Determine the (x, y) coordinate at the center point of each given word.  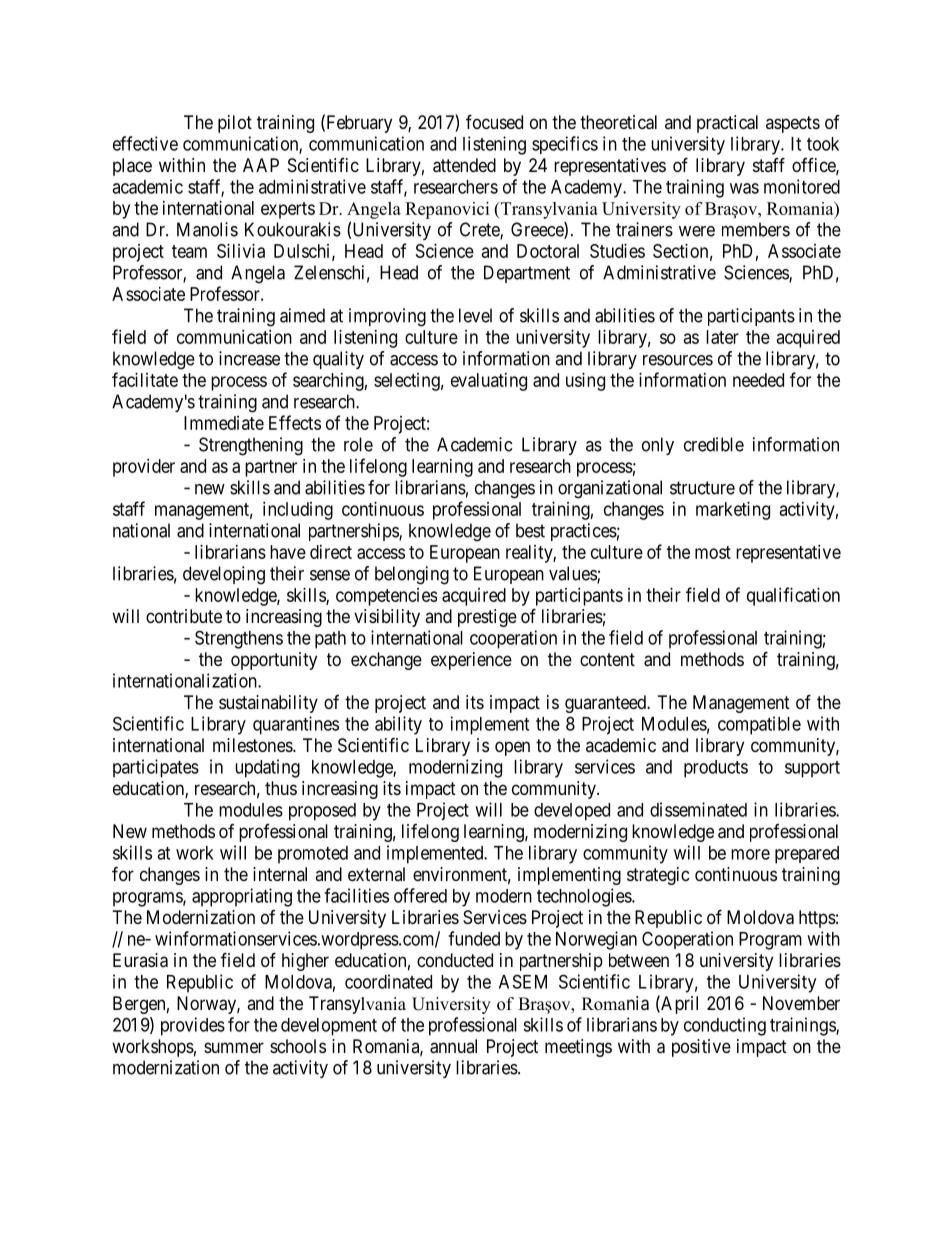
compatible (759, 725)
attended (464, 165)
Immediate (224, 423)
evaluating (489, 382)
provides (193, 1026)
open (512, 748)
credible (714, 444)
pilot (235, 124)
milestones (253, 745)
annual (453, 1046)
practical (727, 124)
